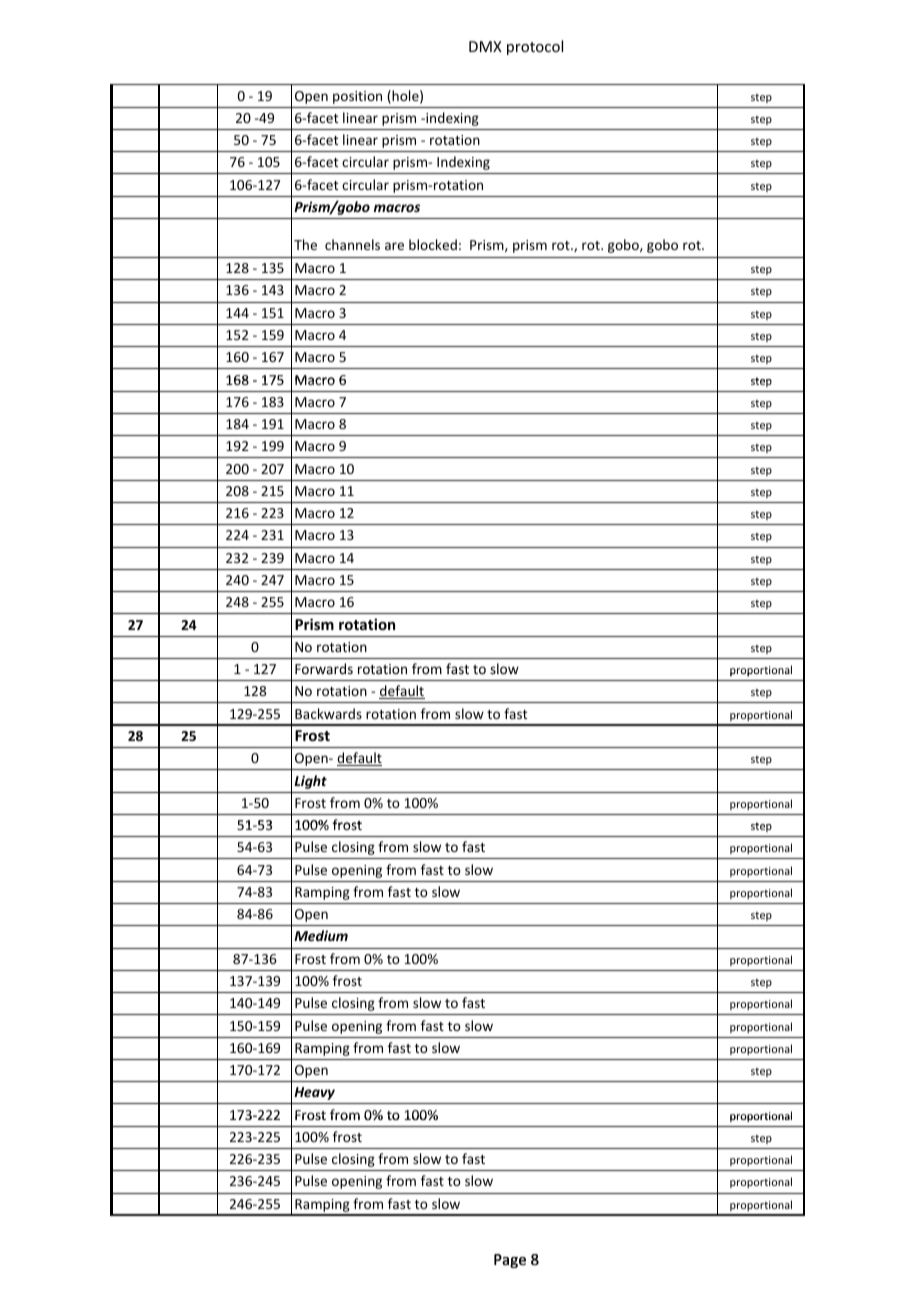  What do you see at coordinates (485, 46) in the document?
I see `DMX` at bounding box center [485, 46].
